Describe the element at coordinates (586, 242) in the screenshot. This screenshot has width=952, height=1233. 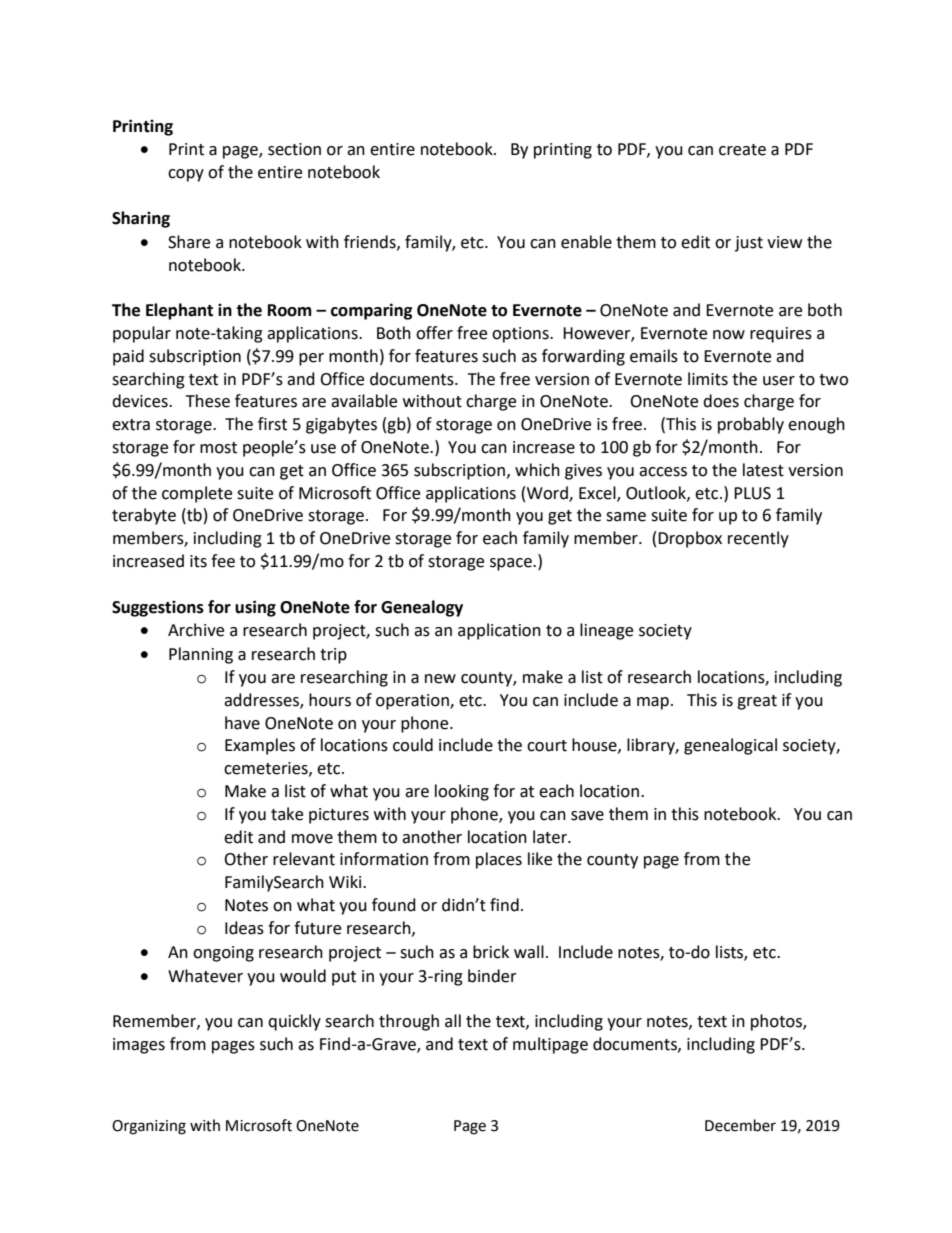
I see `enable` at that location.
